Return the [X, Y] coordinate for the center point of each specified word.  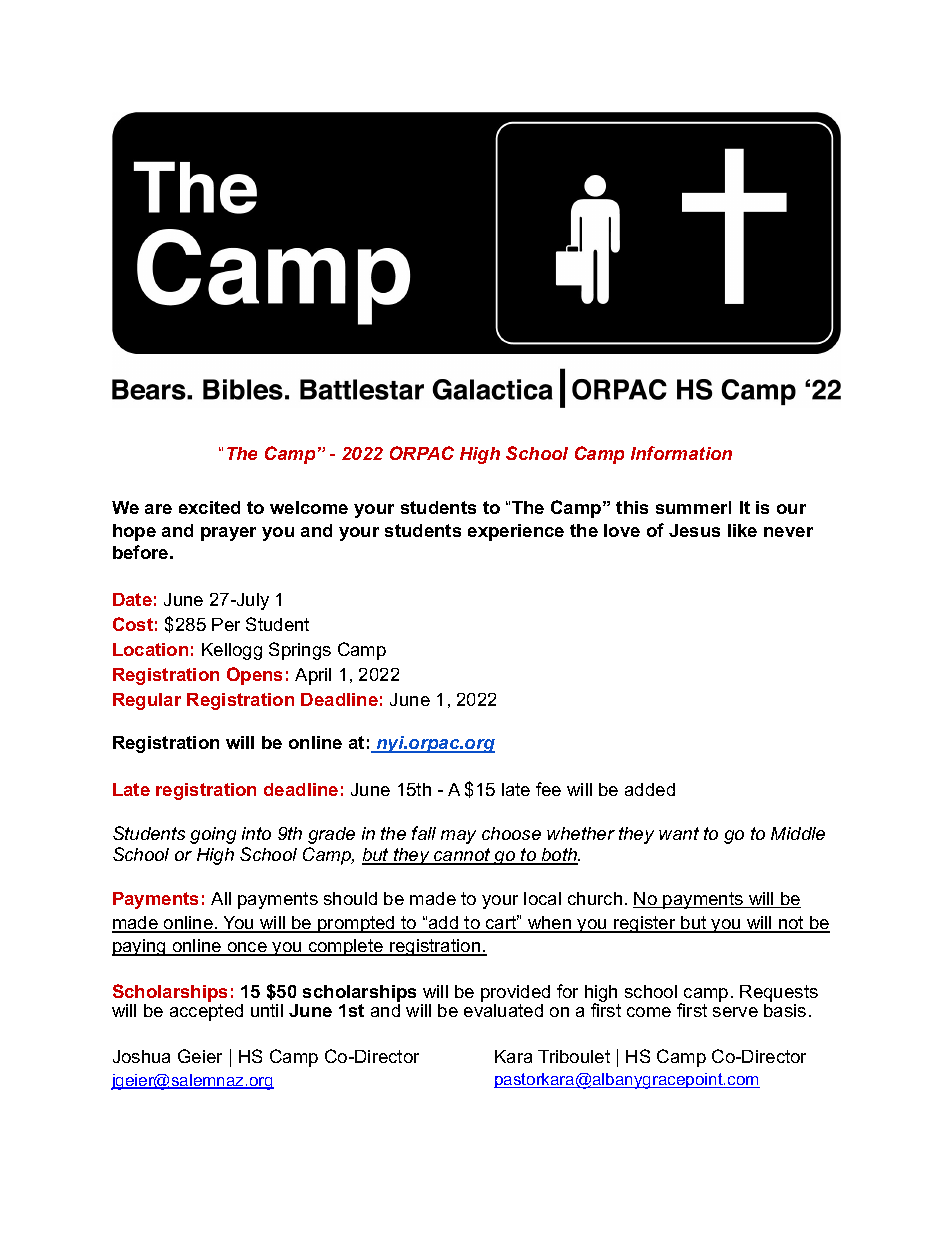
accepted [206, 1012]
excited [209, 507]
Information [681, 453]
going [213, 835]
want [679, 833]
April [313, 676]
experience [516, 532]
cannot [462, 856]
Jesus [694, 530]
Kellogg [232, 651]
